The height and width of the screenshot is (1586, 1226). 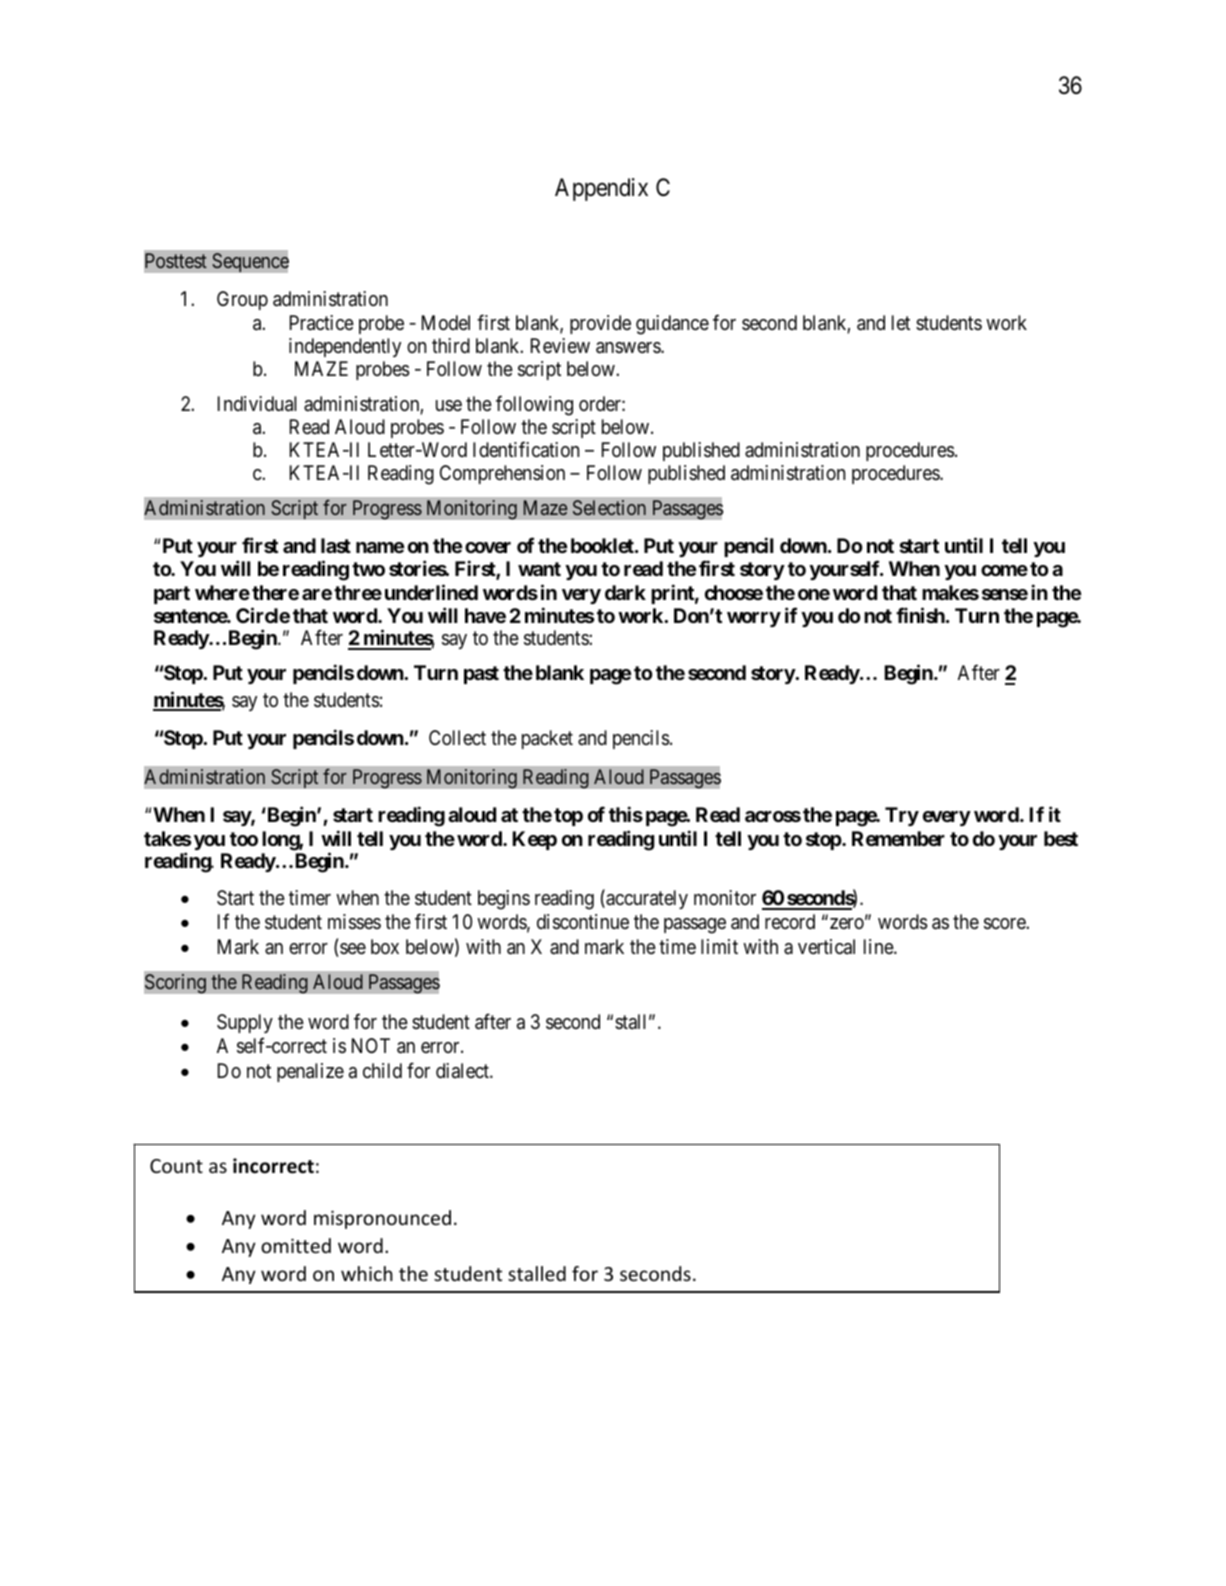 I want to click on Supply, so click(x=245, y=1023).
